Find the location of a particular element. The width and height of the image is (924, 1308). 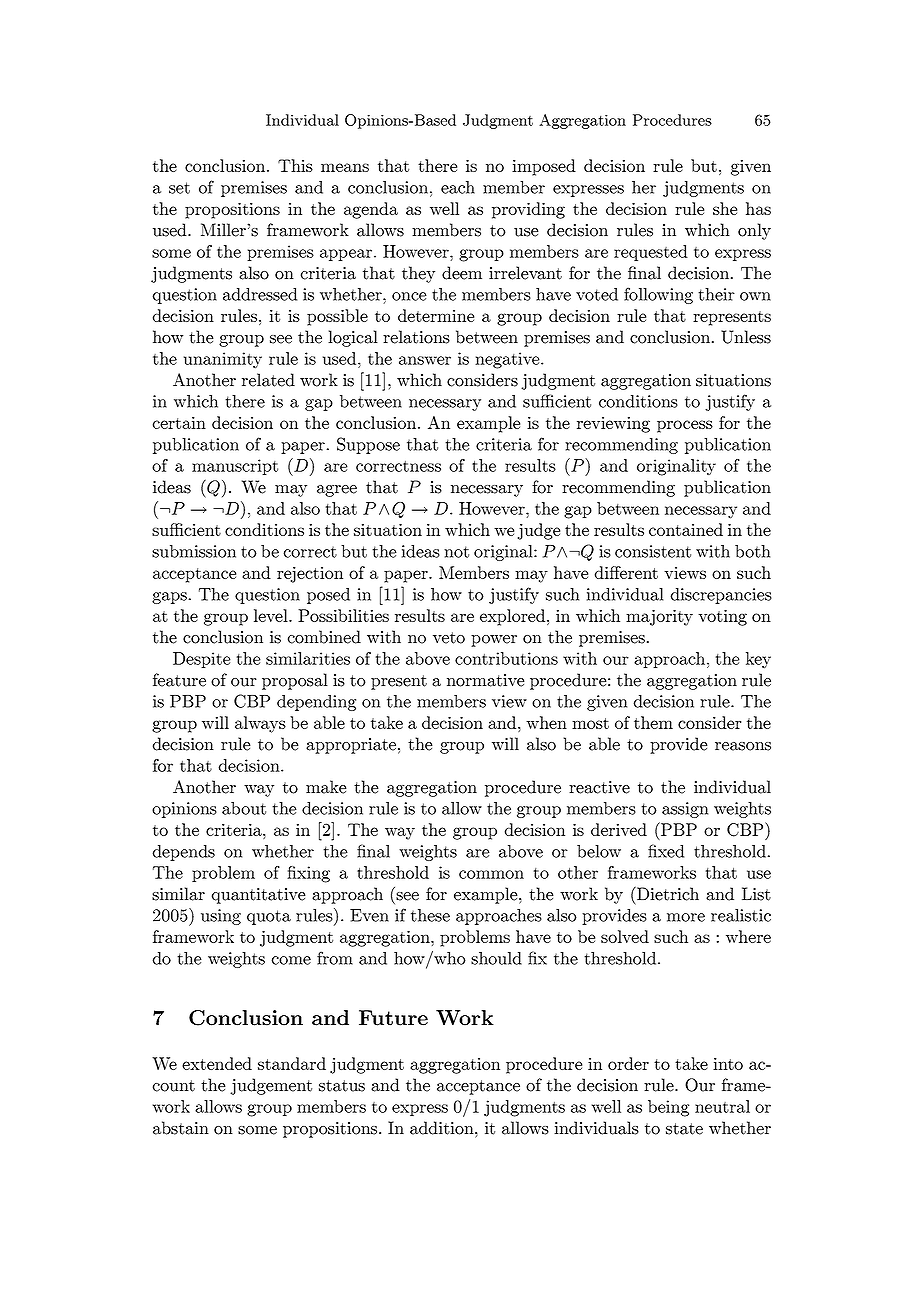

majority is located at coordinates (659, 618).
